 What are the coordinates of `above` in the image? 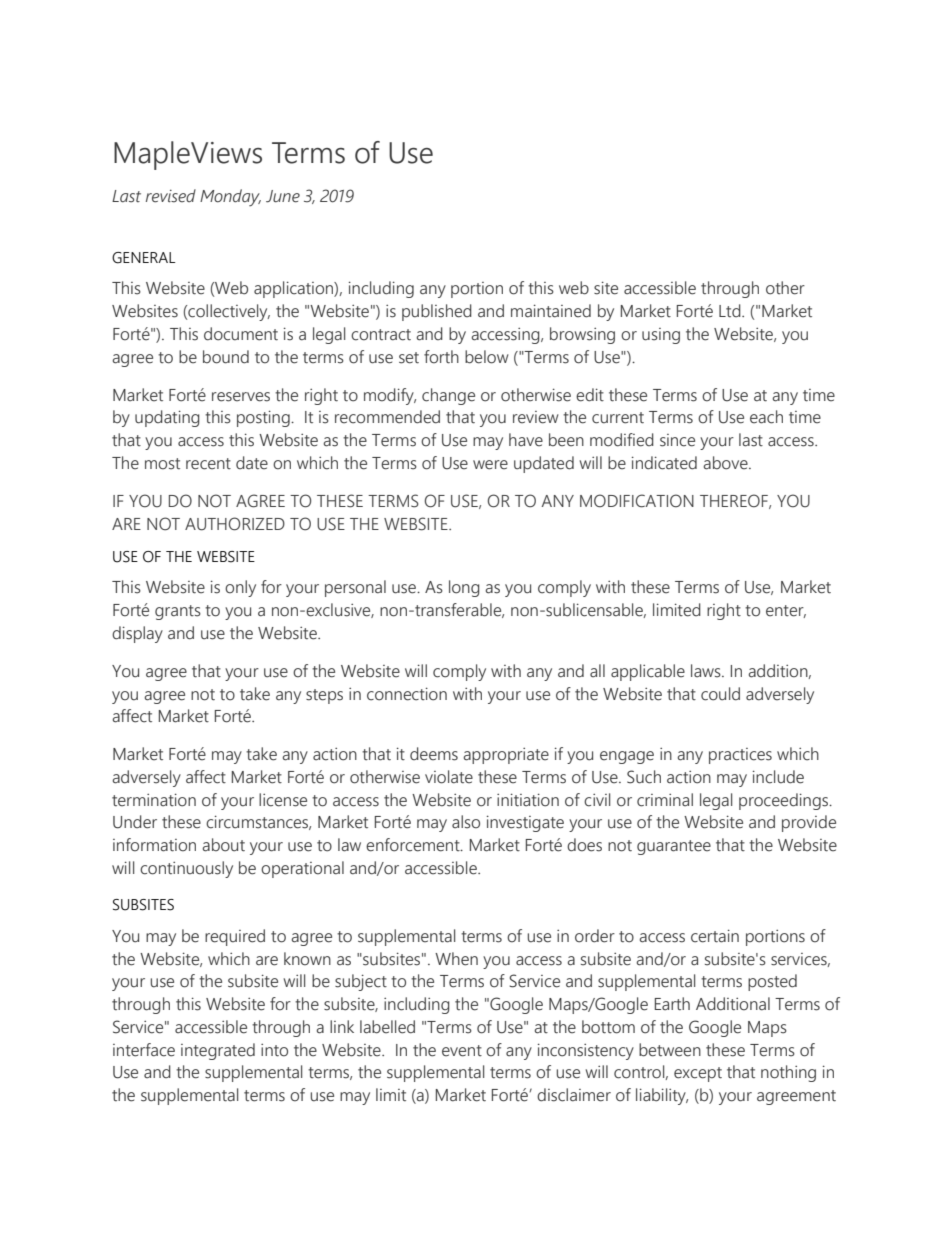 It's located at (726, 463).
